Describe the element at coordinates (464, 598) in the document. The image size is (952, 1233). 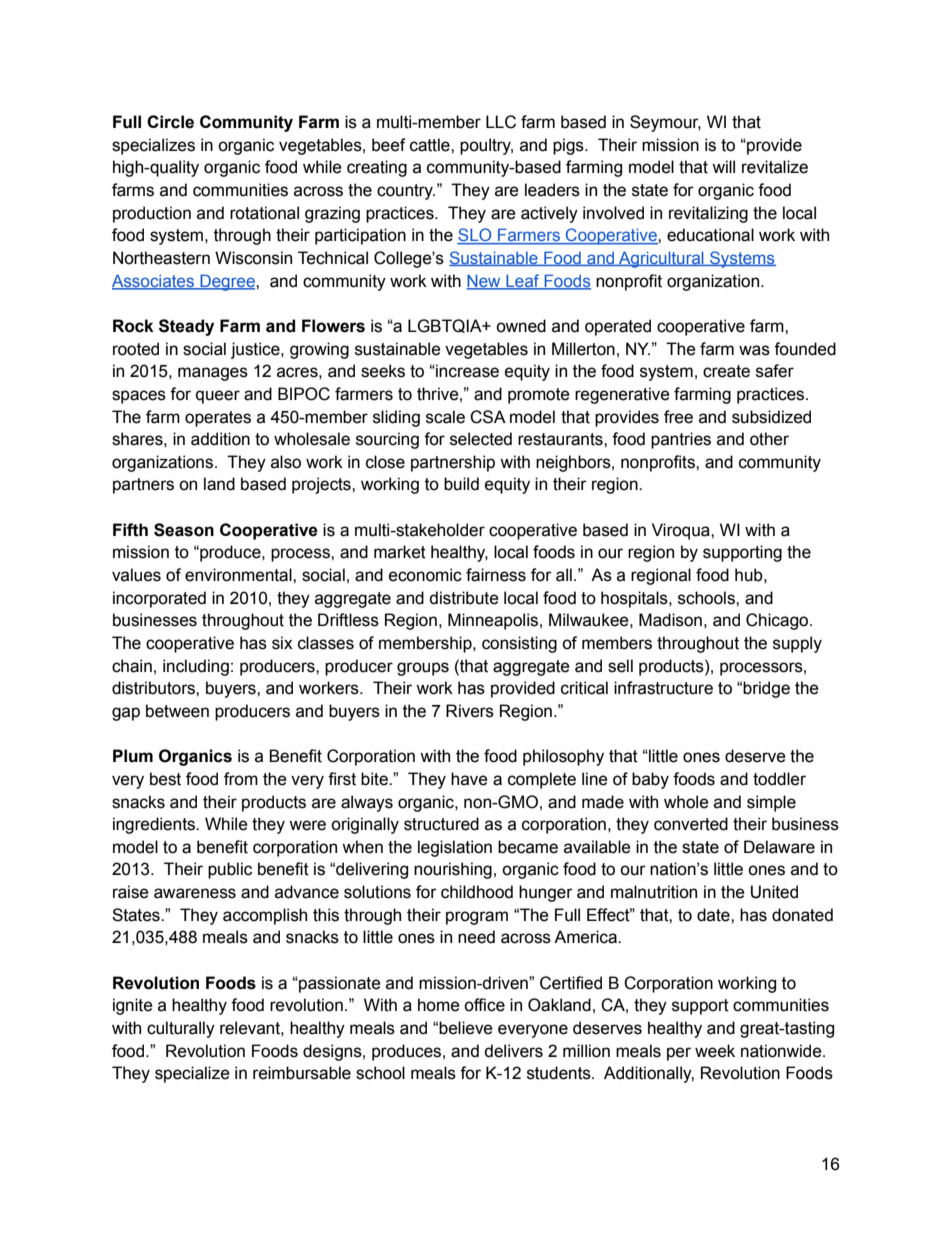
I see `distribute` at that location.
